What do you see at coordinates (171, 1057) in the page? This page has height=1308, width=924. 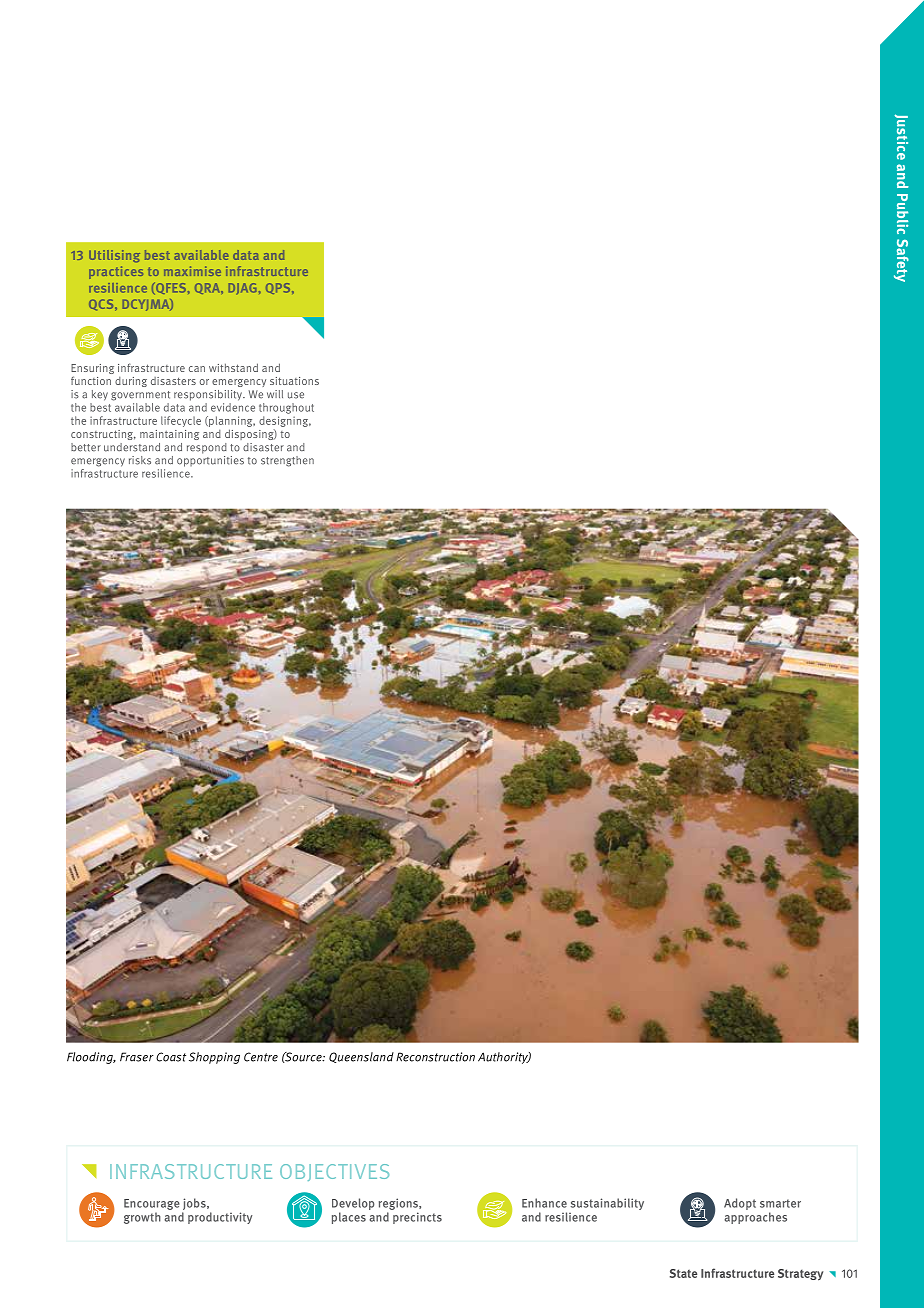 I see `Coast` at bounding box center [171, 1057].
